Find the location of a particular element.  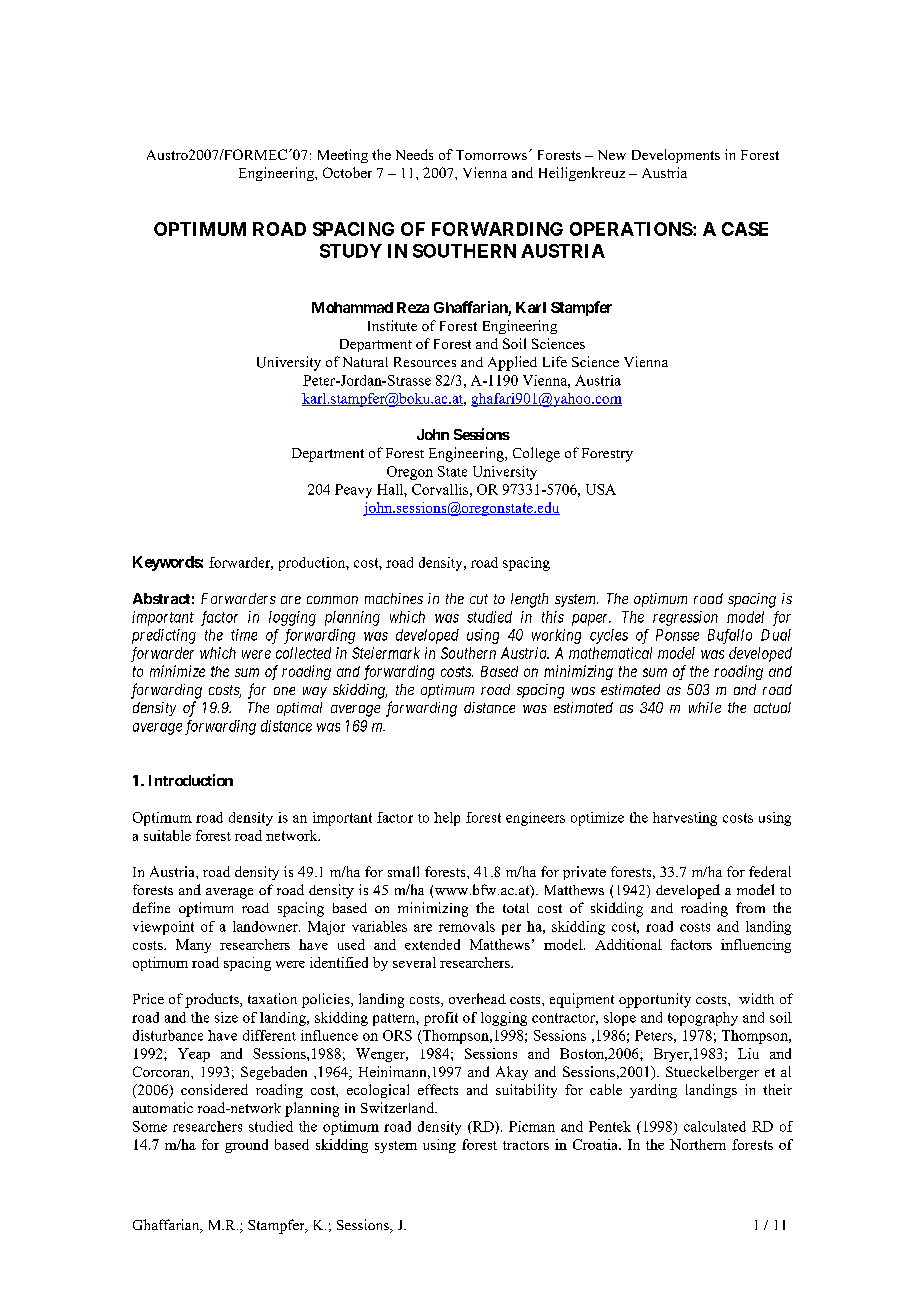

considered is located at coordinates (214, 1089).
